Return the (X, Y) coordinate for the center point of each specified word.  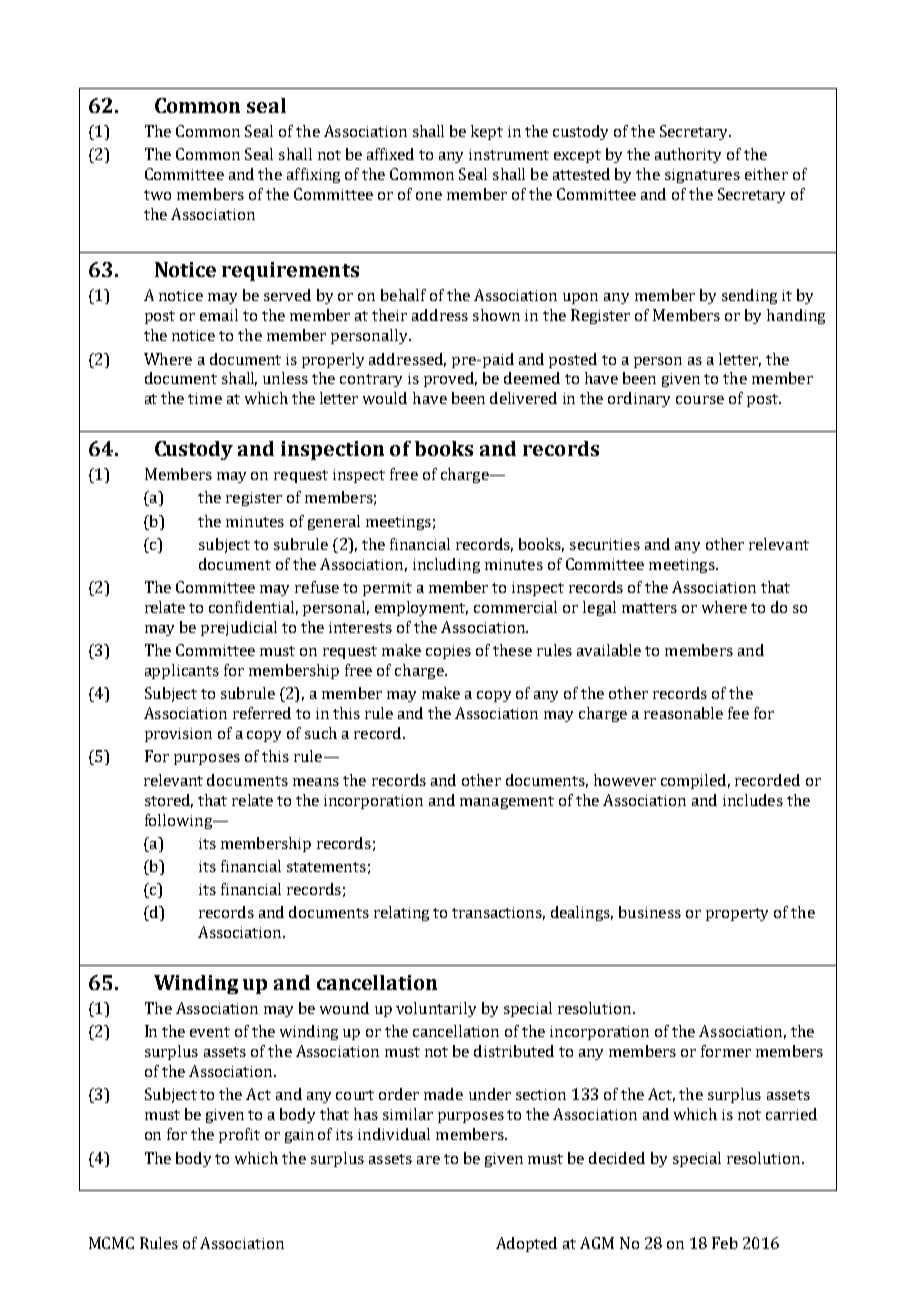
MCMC (111, 1243)
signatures (702, 176)
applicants (182, 671)
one (429, 196)
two (157, 195)
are (428, 1160)
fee (738, 713)
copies (448, 652)
